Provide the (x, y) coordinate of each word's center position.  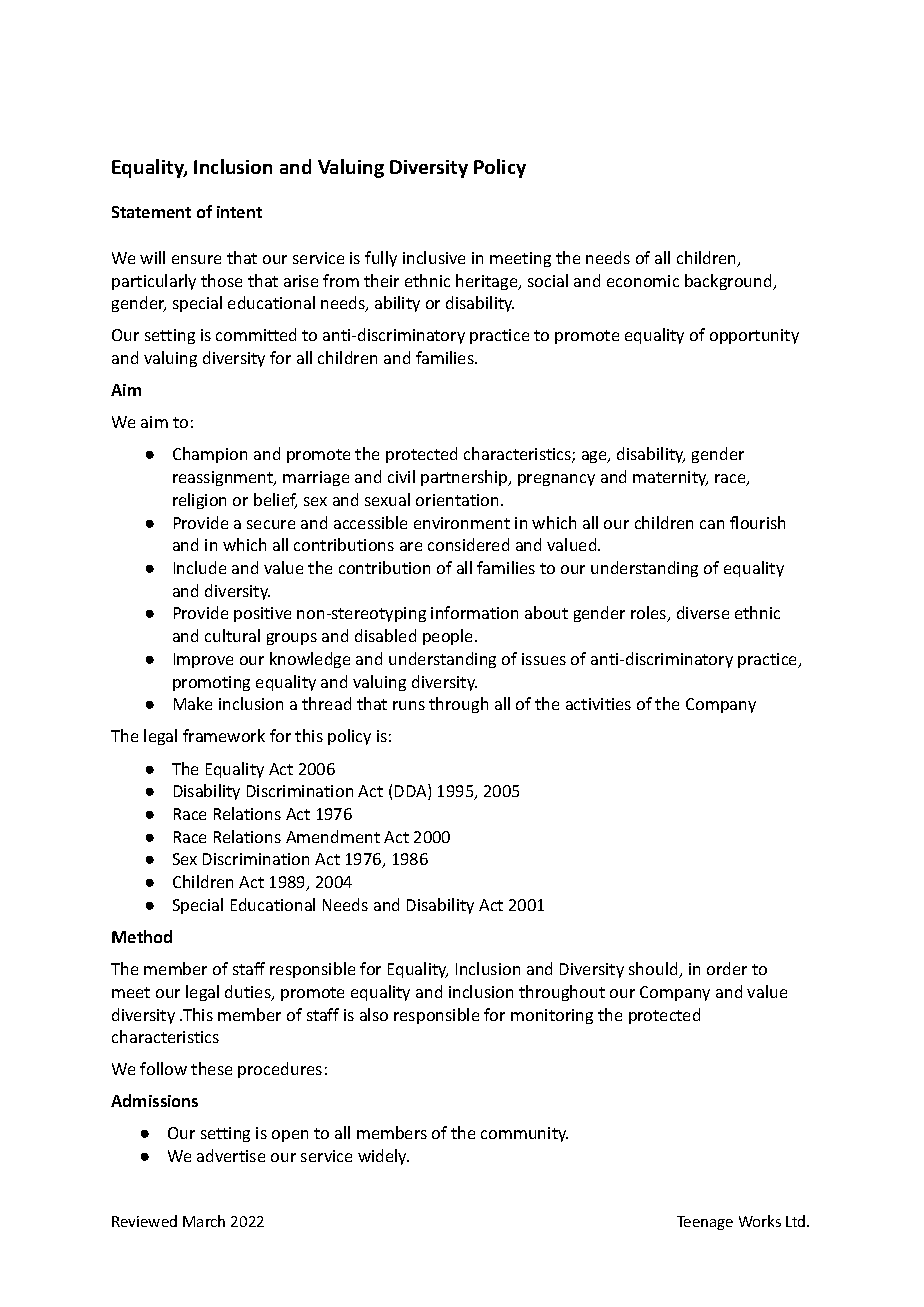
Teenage (705, 1223)
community (524, 1134)
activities (598, 704)
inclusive (434, 257)
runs (409, 705)
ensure (196, 259)
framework (224, 735)
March (204, 1221)
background (729, 282)
